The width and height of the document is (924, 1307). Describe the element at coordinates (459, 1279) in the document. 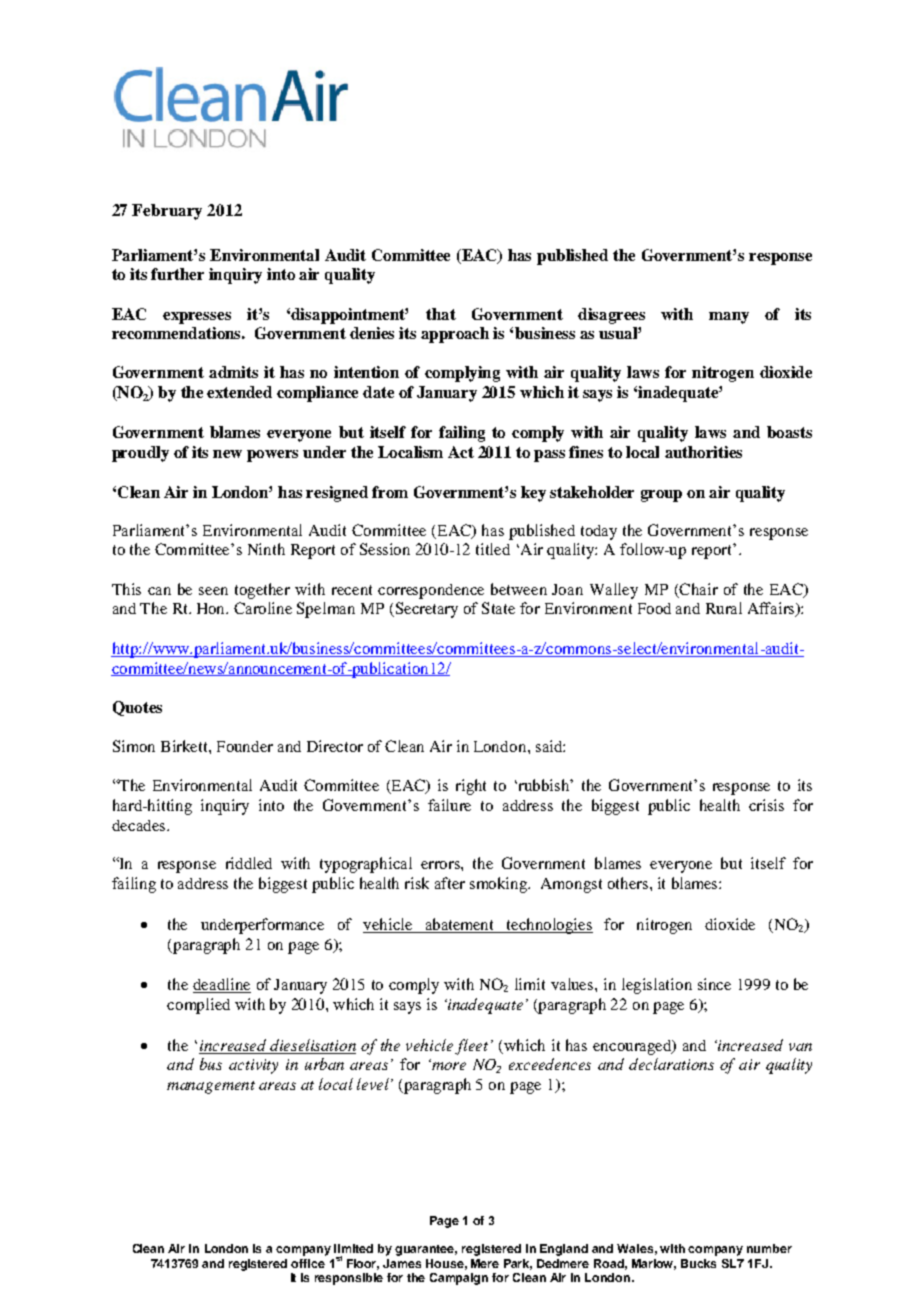

I see `Campaign` at that location.
